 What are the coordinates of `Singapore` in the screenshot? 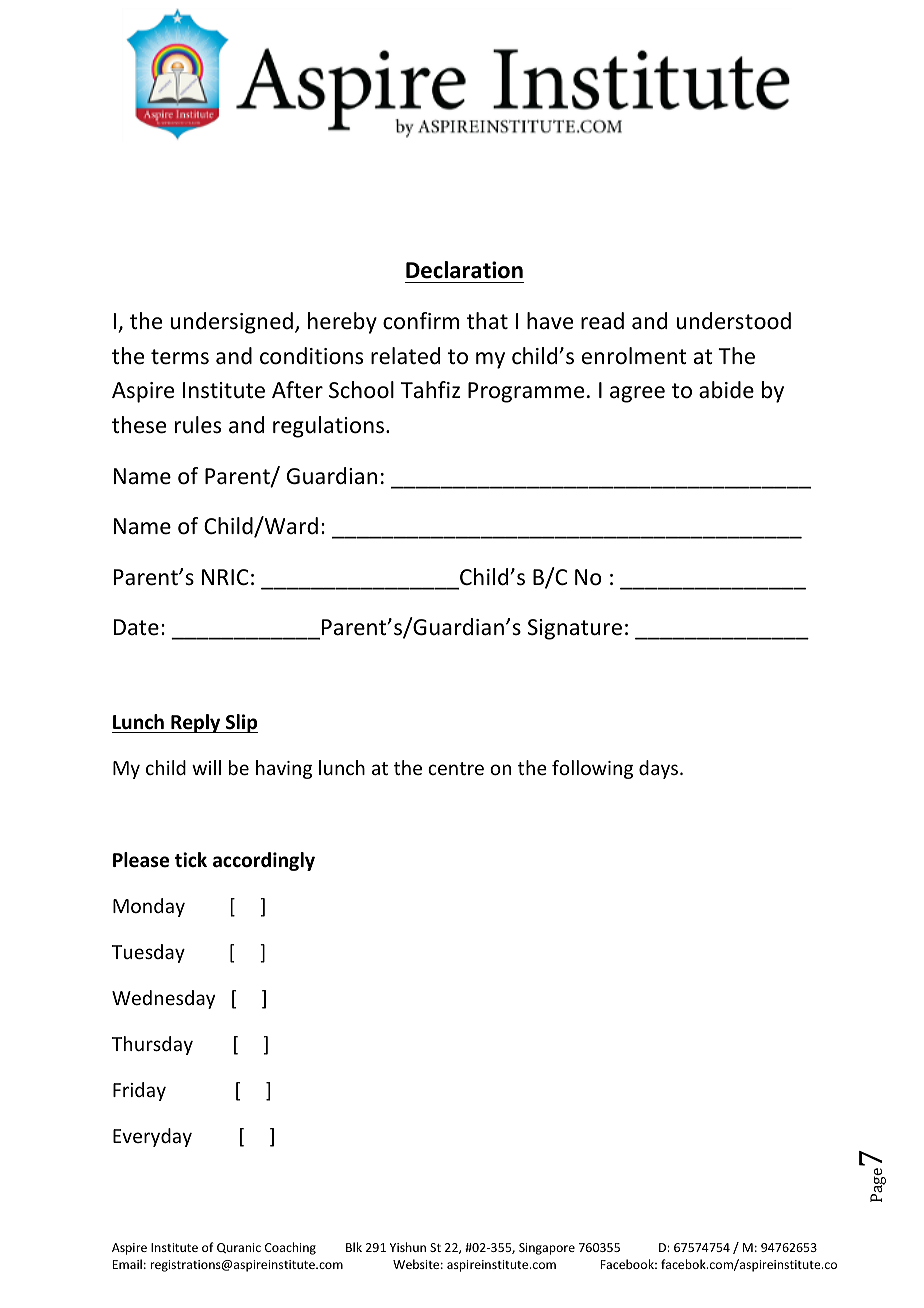 It's located at (547, 1249).
